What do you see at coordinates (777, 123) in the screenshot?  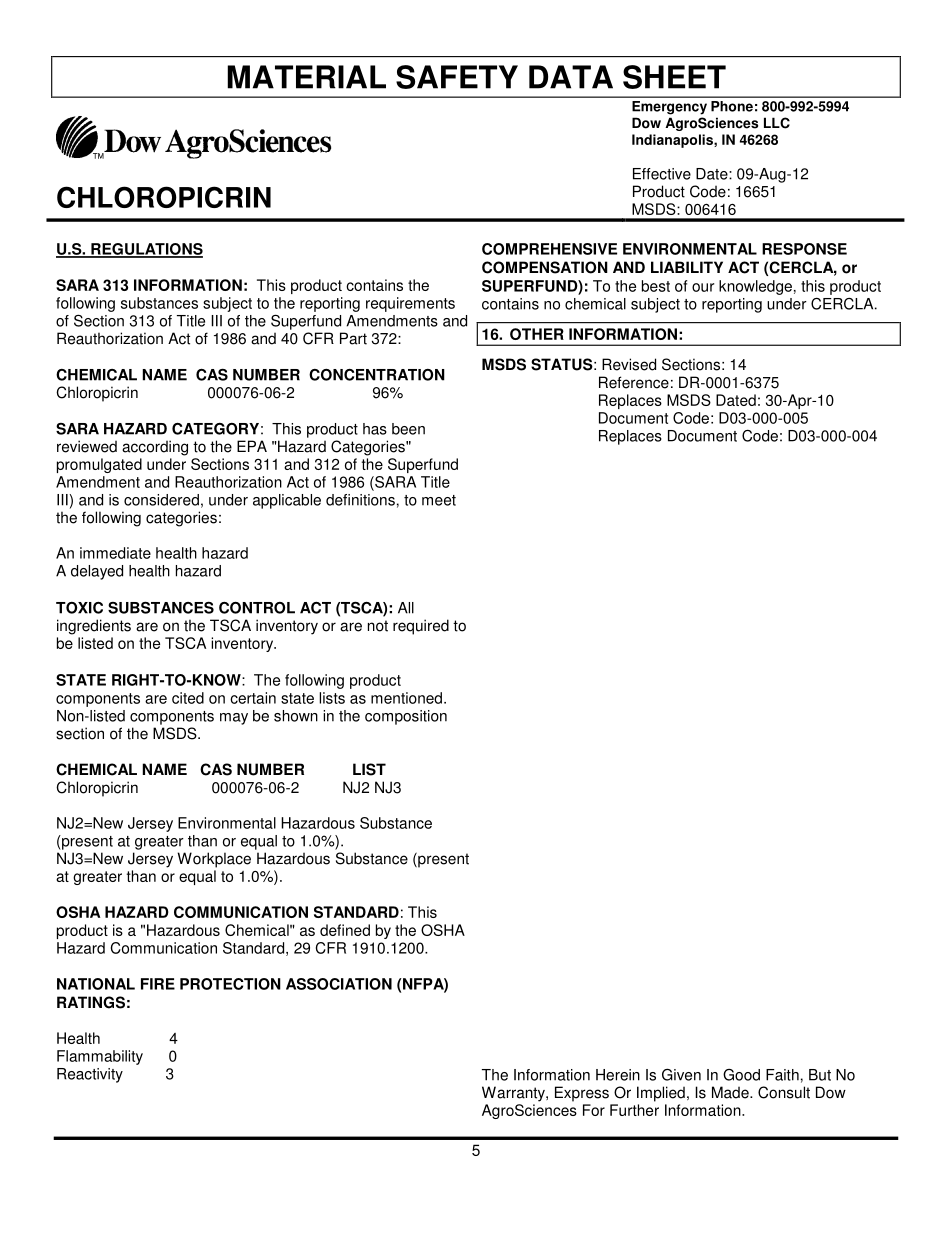 I see `LLC` at bounding box center [777, 123].
